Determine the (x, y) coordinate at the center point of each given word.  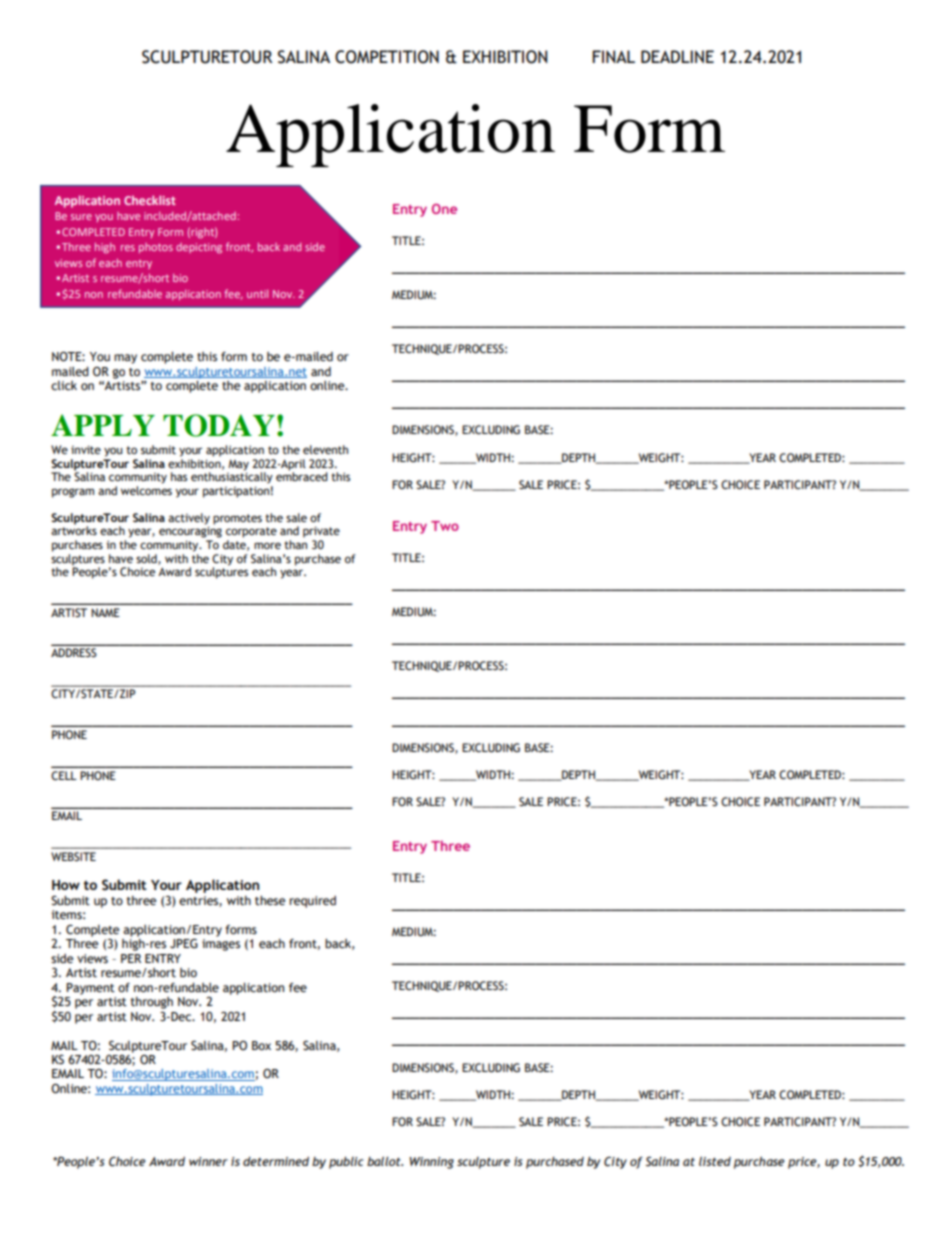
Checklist (150, 200)
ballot (385, 1161)
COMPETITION (387, 57)
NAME (105, 612)
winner (208, 1161)
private (321, 532)
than (295, 544)
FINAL (613, 56)
